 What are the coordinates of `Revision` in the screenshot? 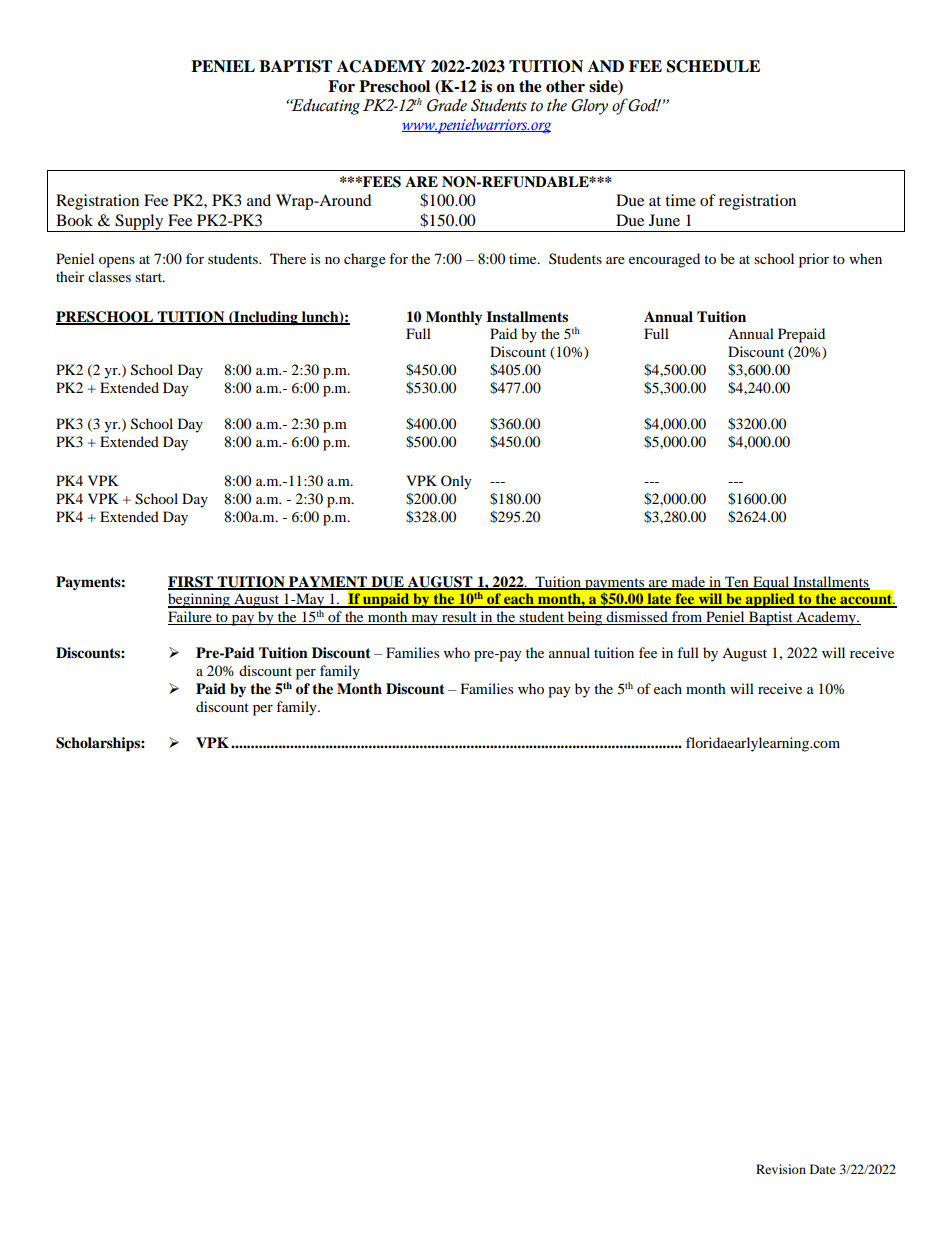 It's located at (781, 1169).
